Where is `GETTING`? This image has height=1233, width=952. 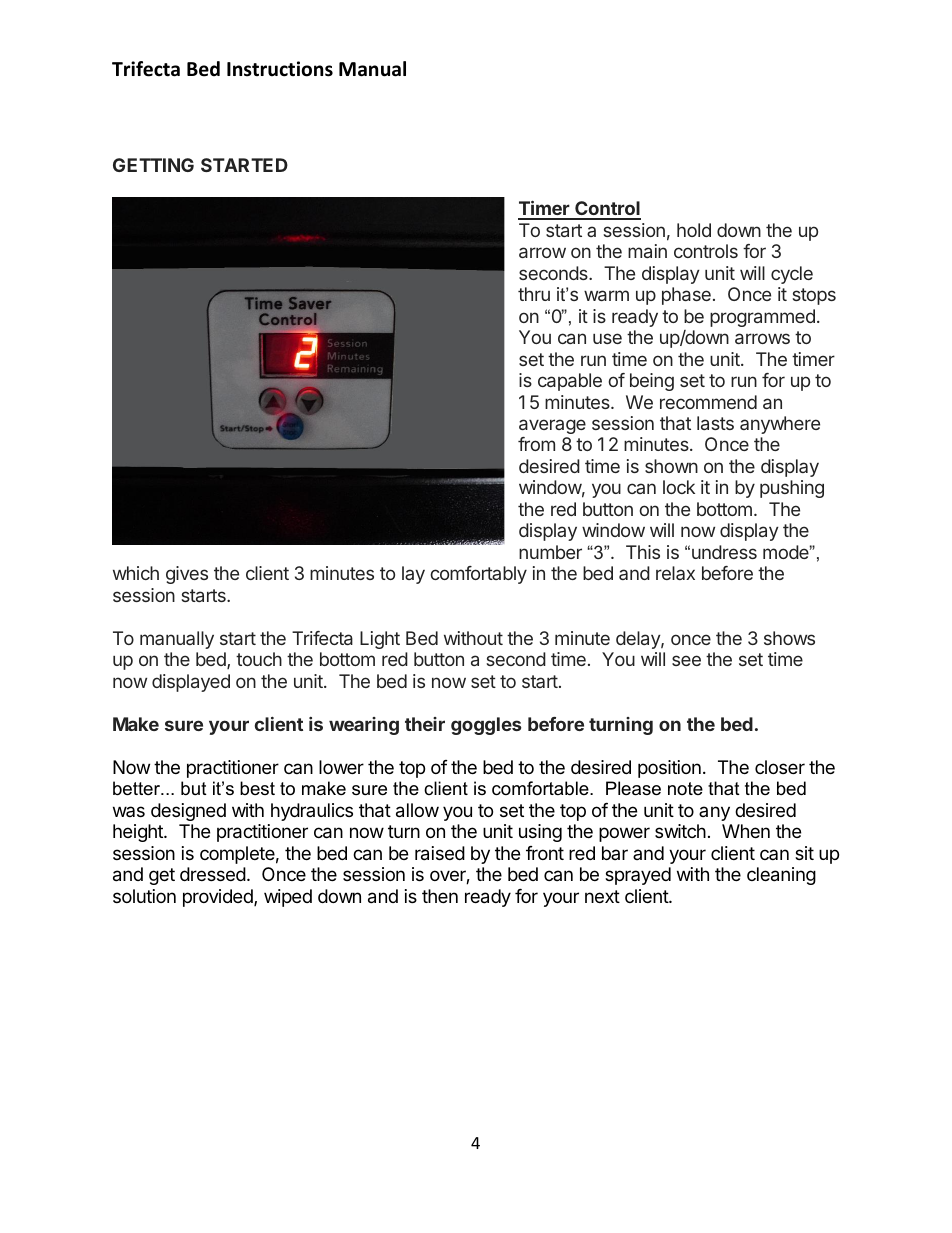
GETTING is located at coordinates (153, 165).
